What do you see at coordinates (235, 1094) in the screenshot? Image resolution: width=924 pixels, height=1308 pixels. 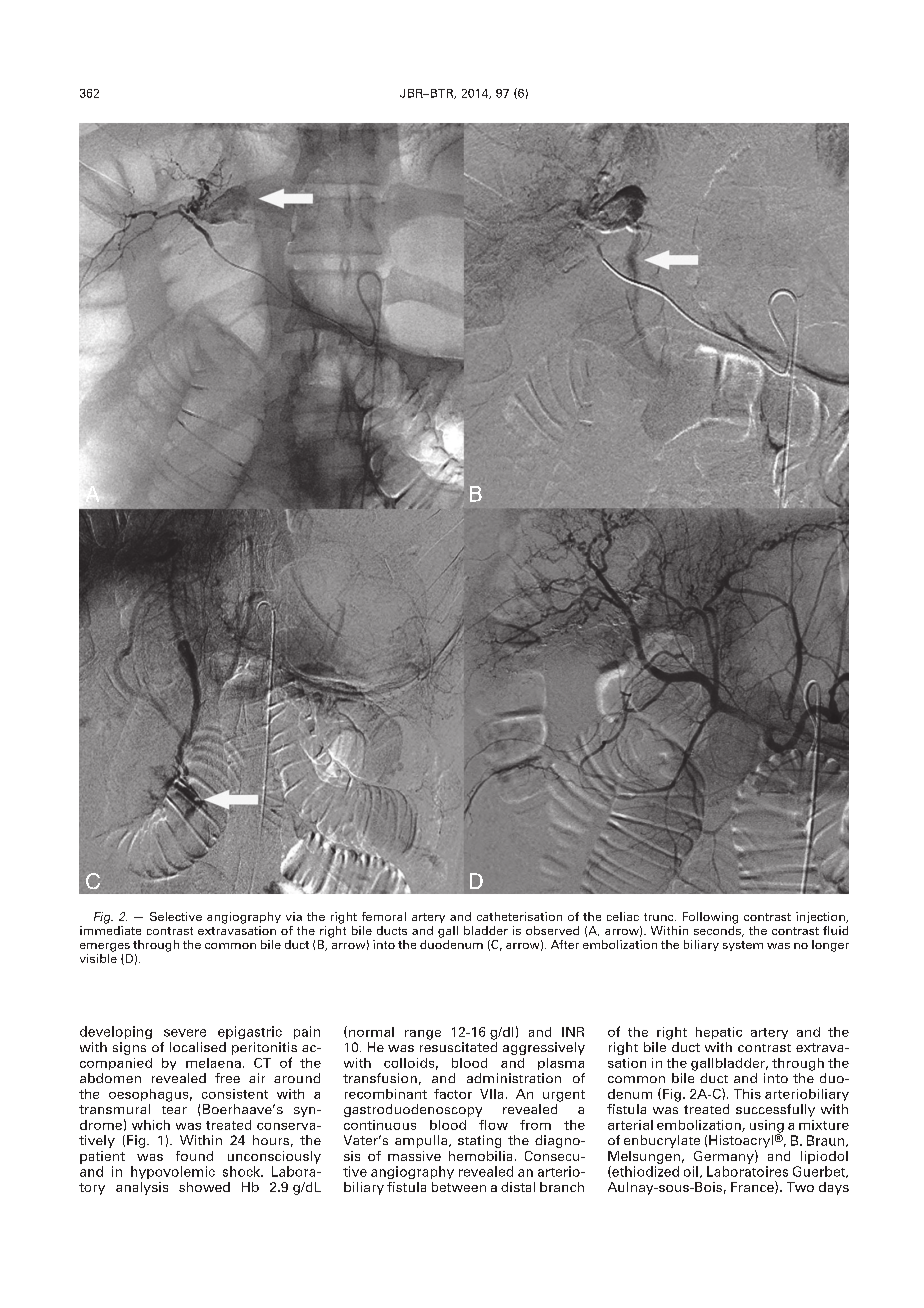 I see `consistent` at bounding box center [235, 1094].
